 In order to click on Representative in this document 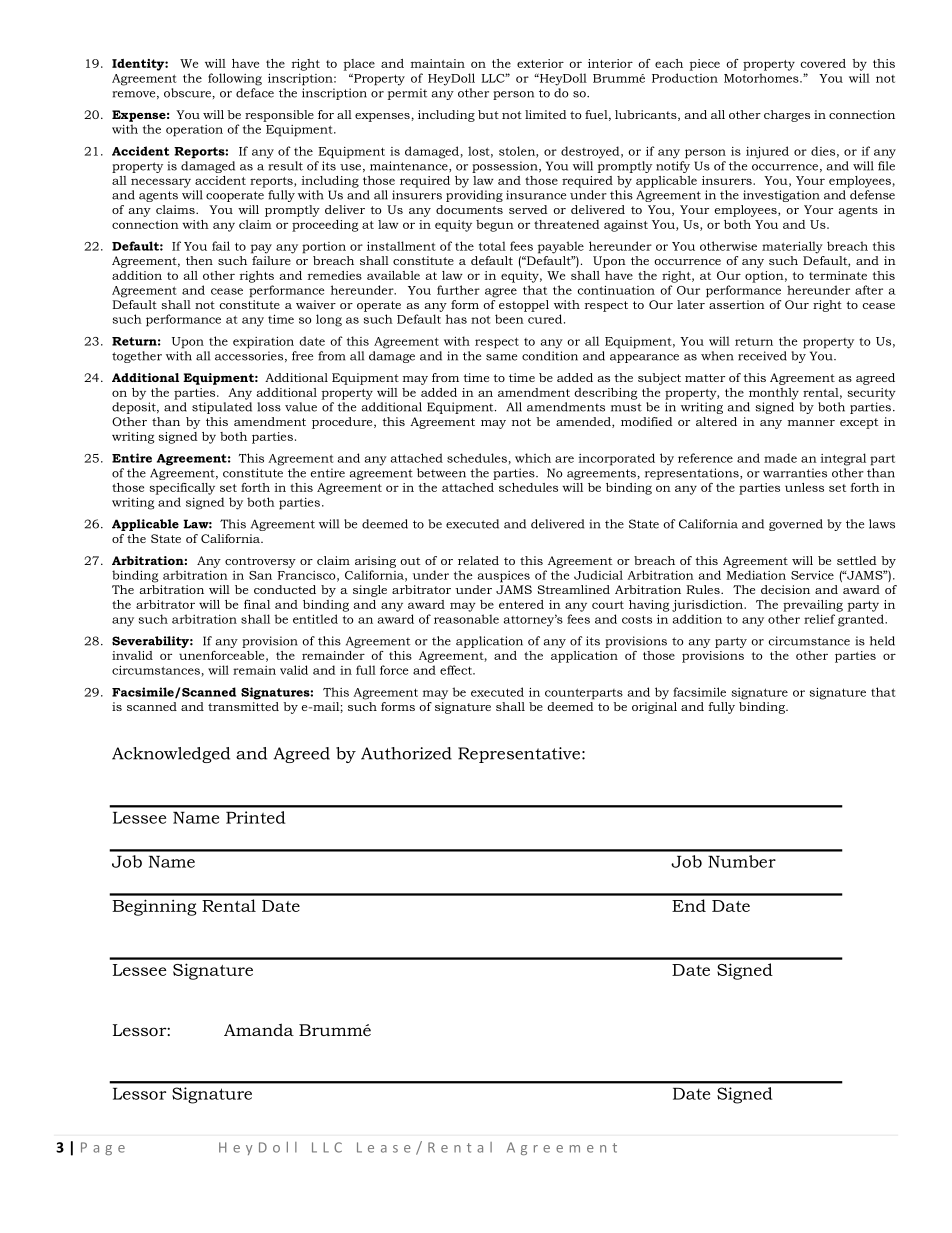, I will do `click(520, 755)`.
